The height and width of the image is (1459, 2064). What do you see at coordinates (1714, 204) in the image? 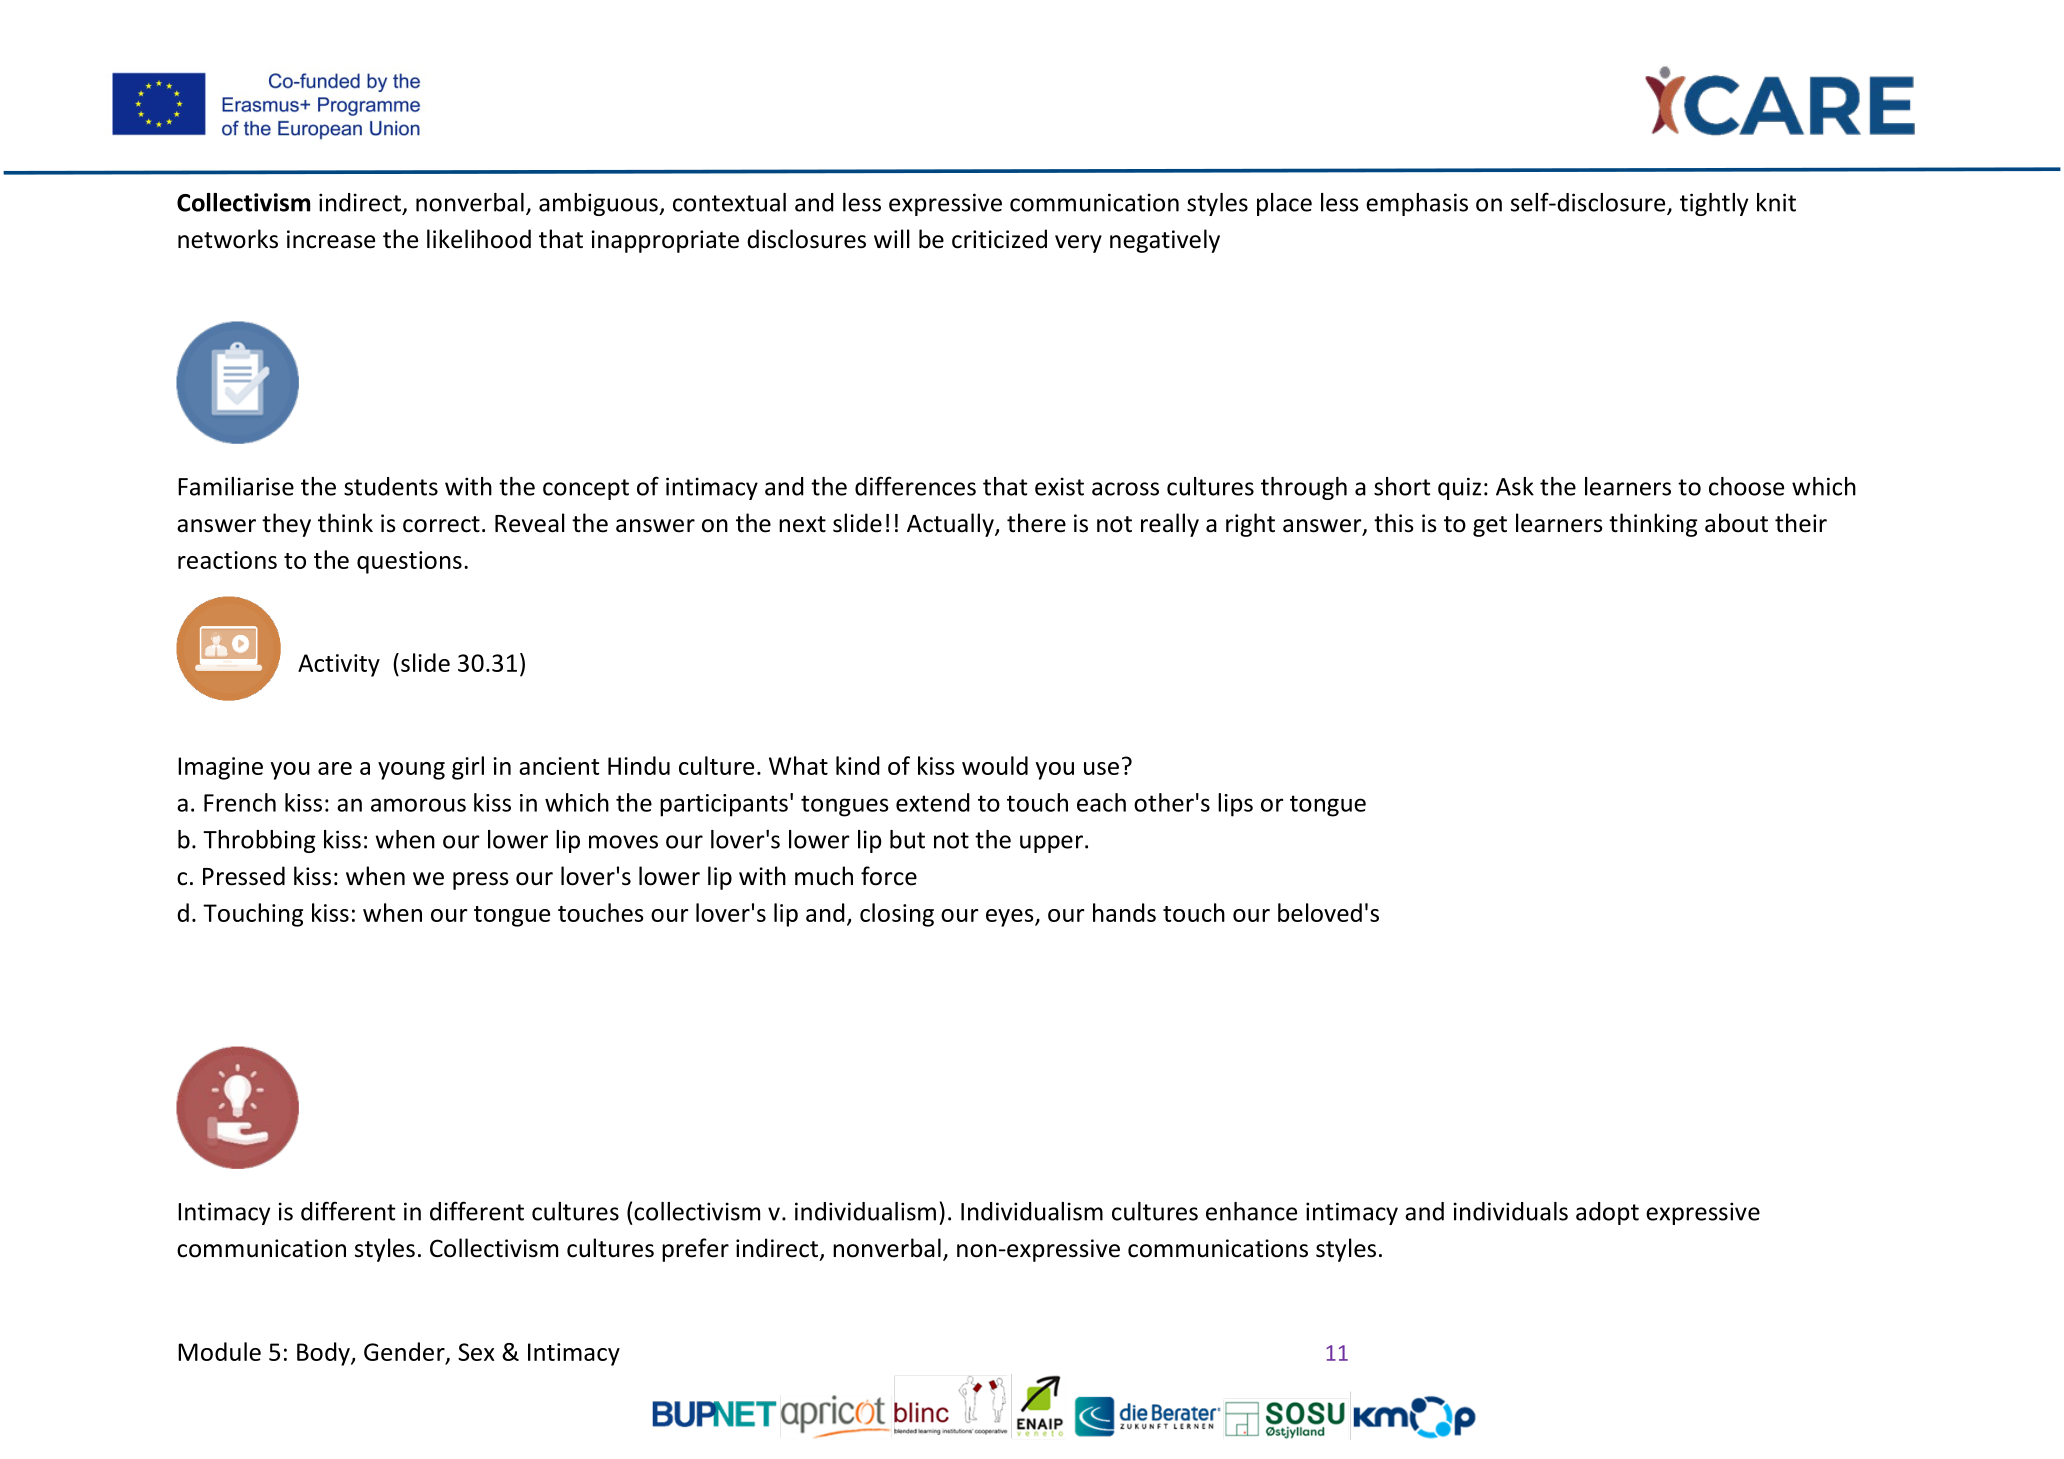
I see `tightly` at bounding box center [1714, 204].
